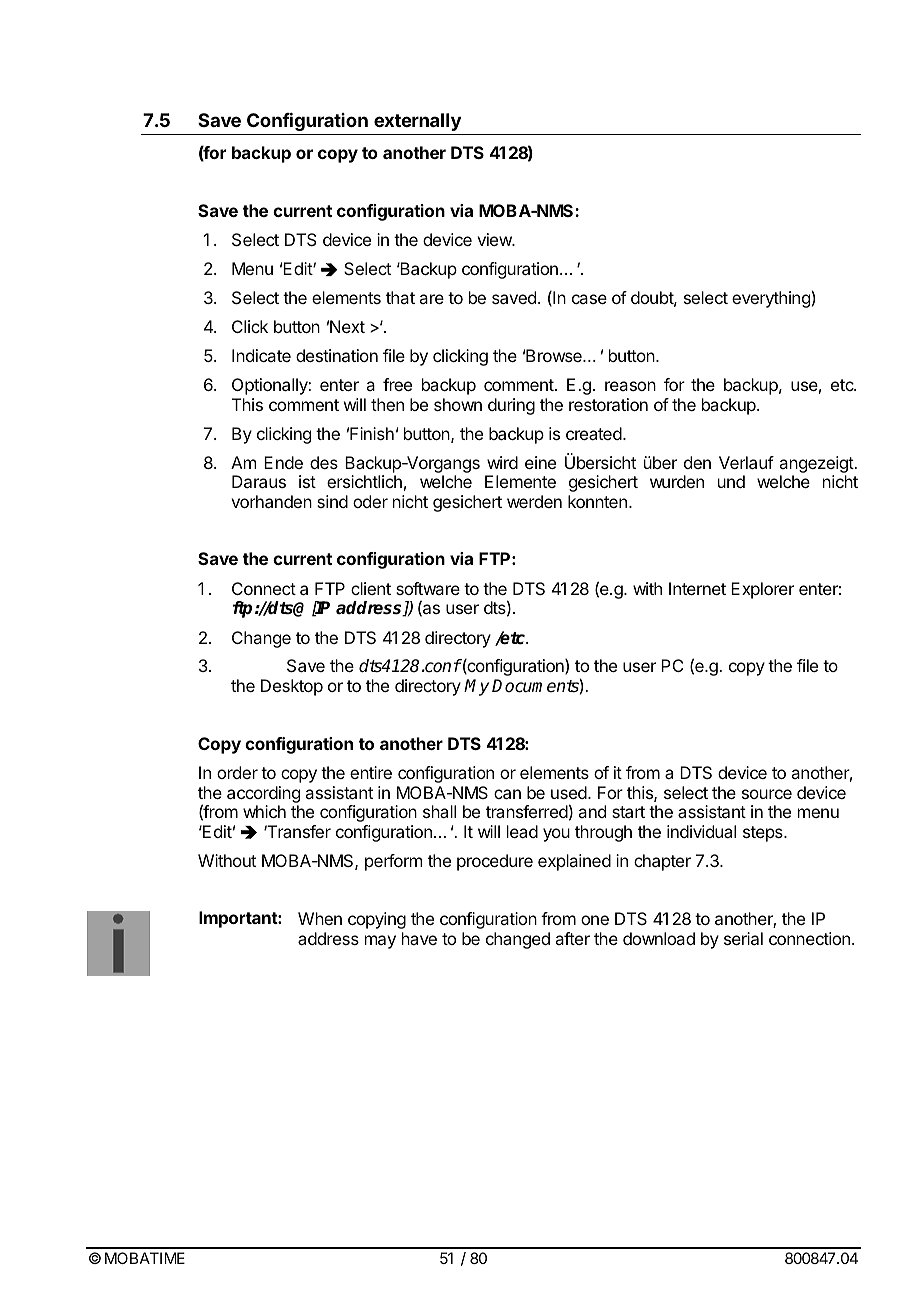 This screenshot has width=924, height=1308. I want to click on view, so click(495, 239).
